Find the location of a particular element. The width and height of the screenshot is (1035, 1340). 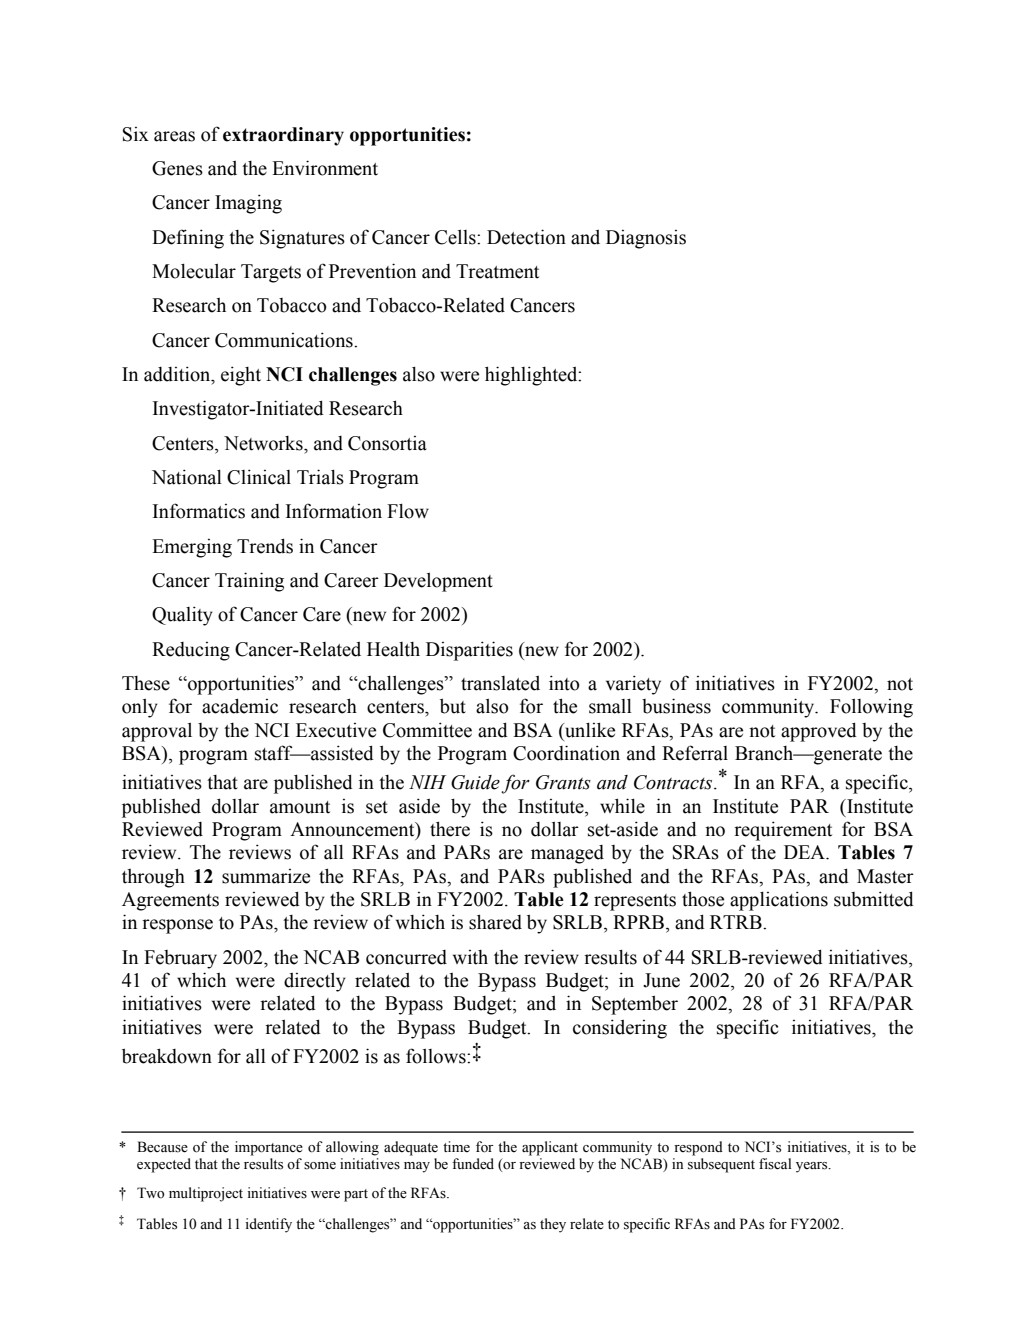

eight is located at coordinates (241, 376).
